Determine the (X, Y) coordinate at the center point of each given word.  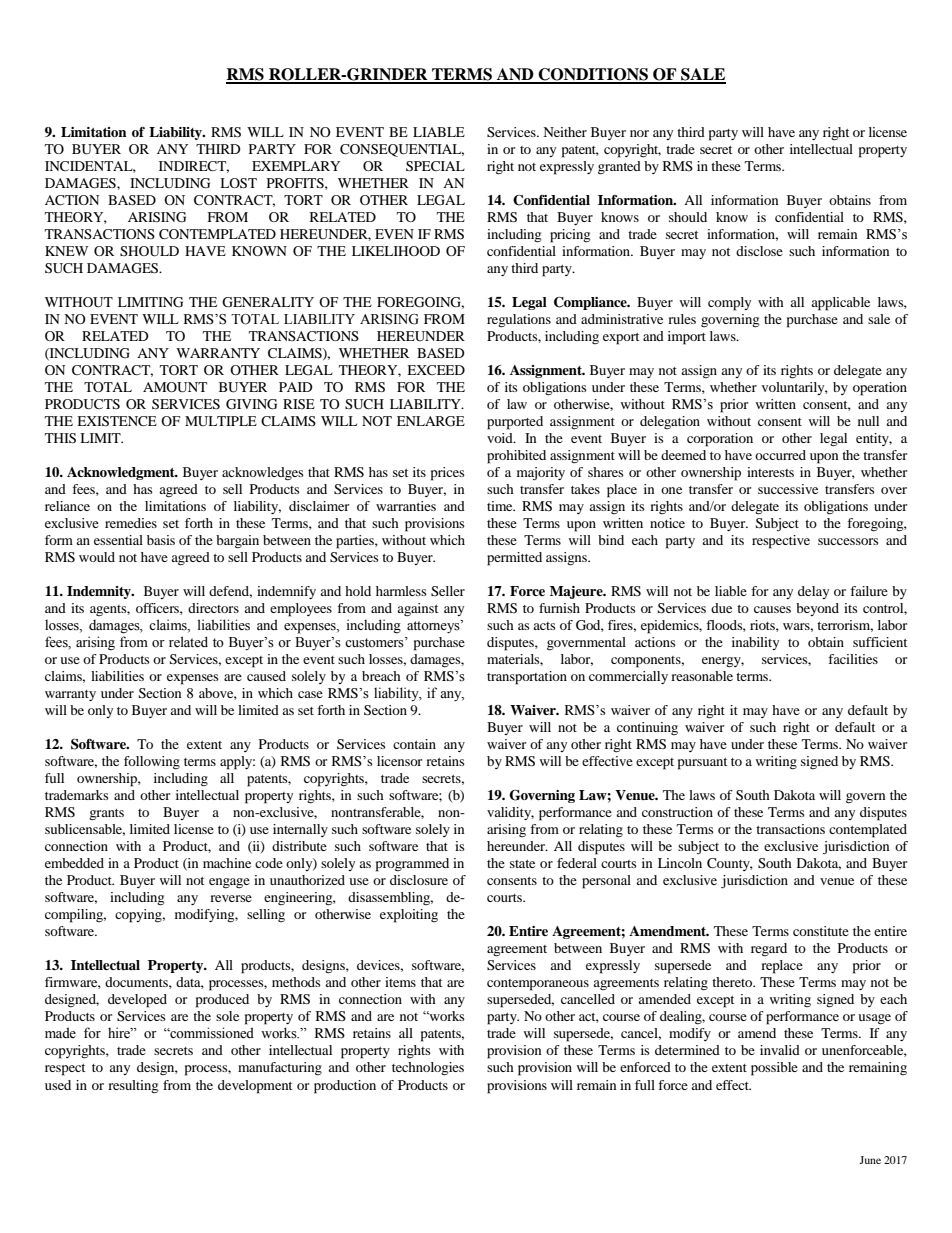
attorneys (434, 626)
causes (772, 609)
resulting (133, 1087)
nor (639, 133)
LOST (238, 183)
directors (213, 608)
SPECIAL (435, 166)
